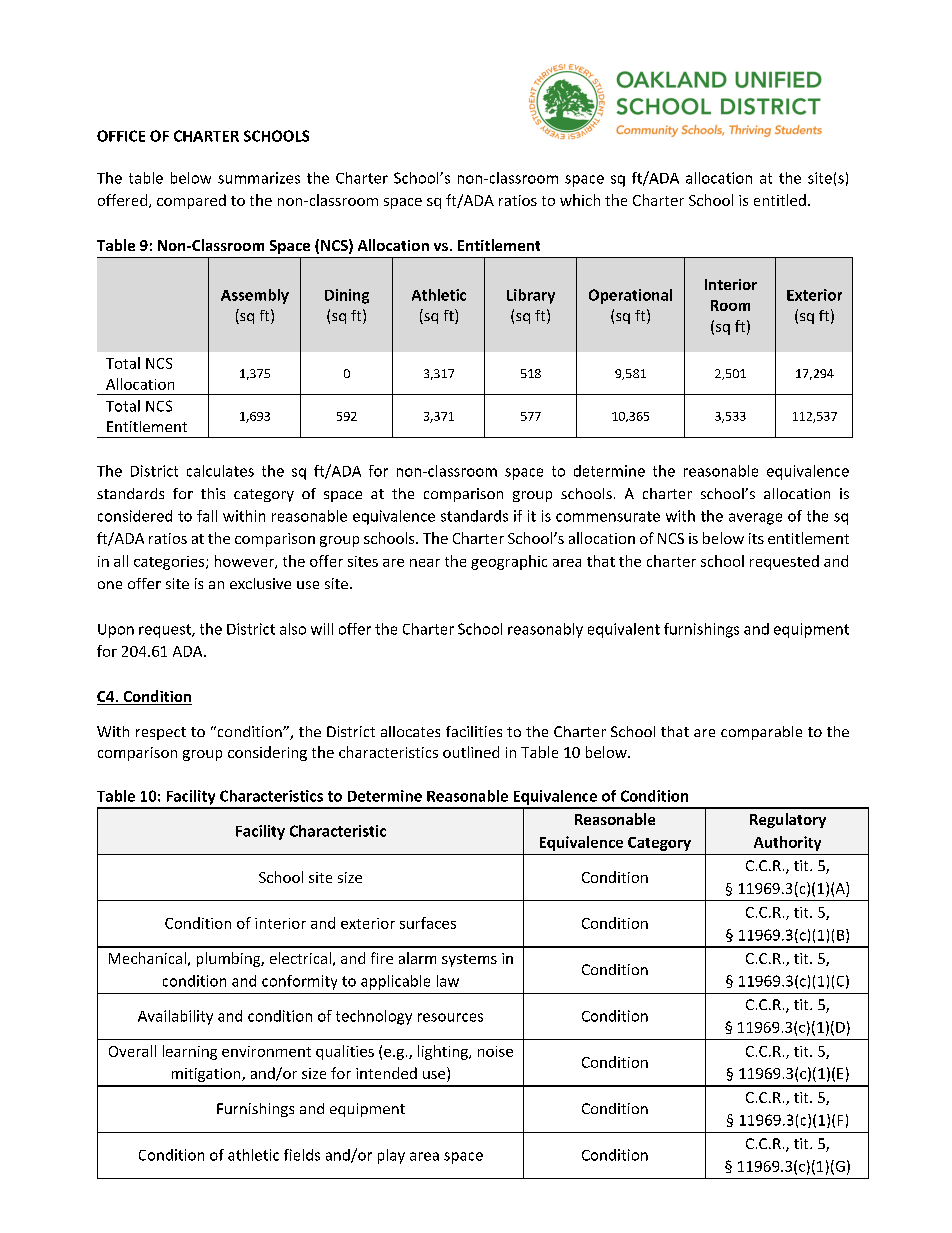 The width and height of the screenshot is (952, 1233). I want to click on which, so click(580, 200).
